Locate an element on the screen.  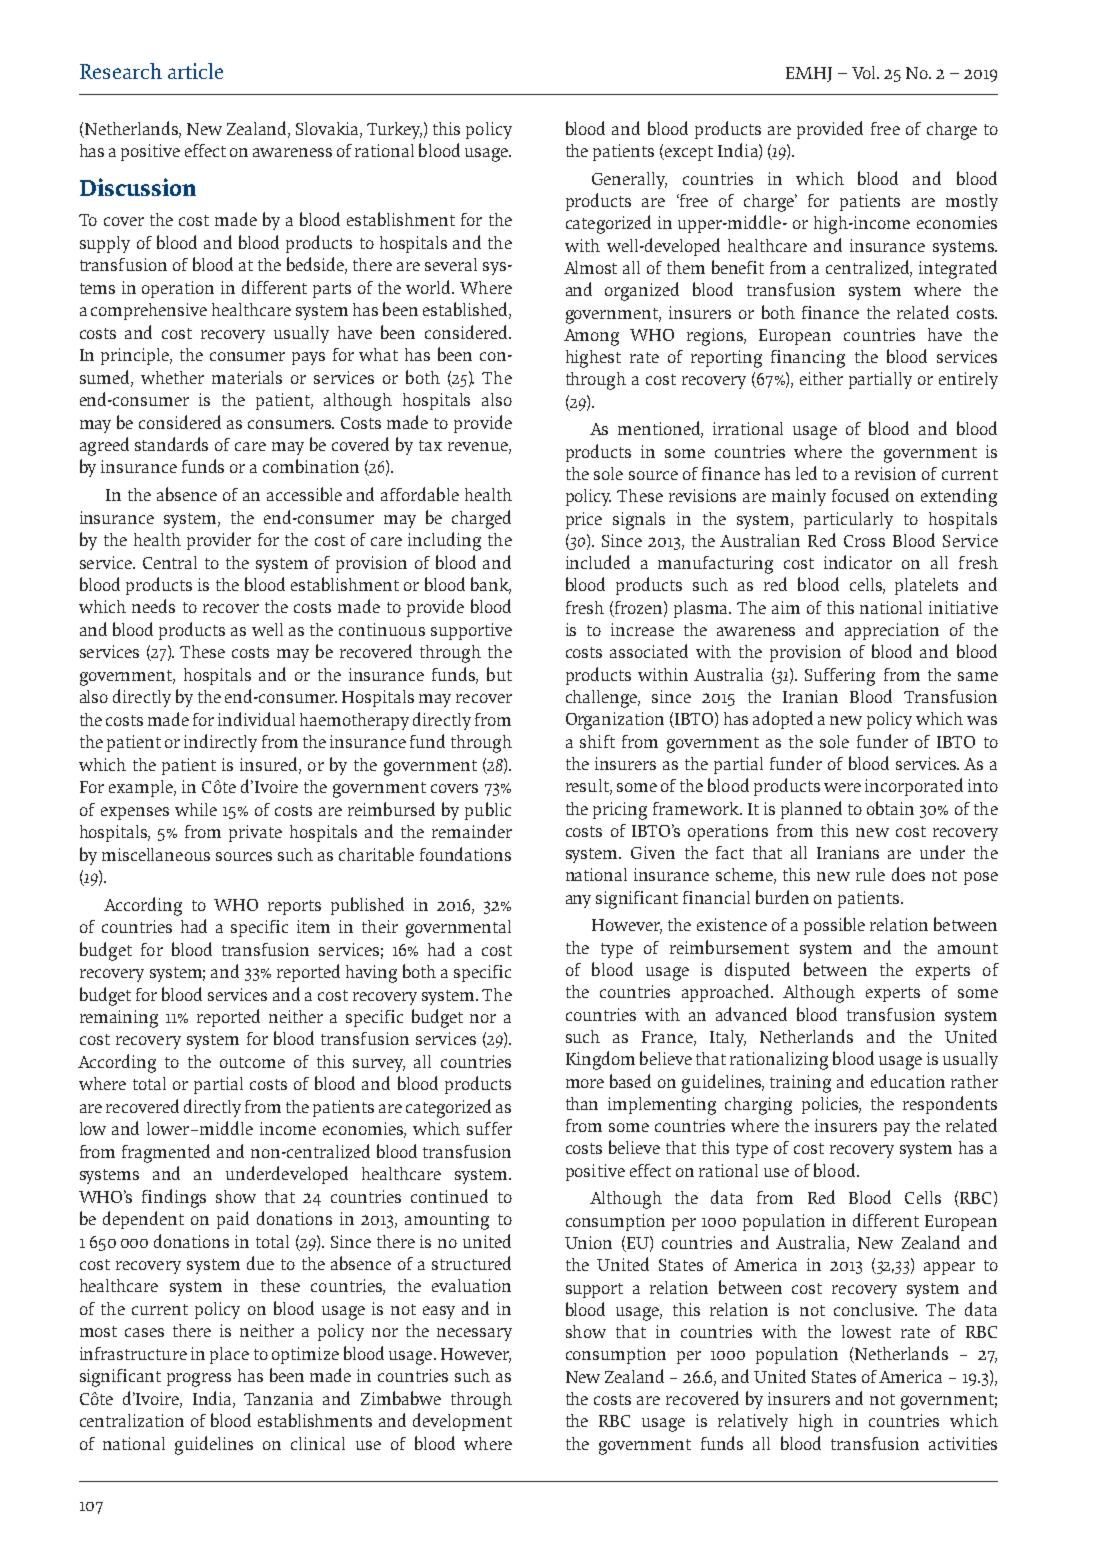
article is located at coordinates (195, 71).
